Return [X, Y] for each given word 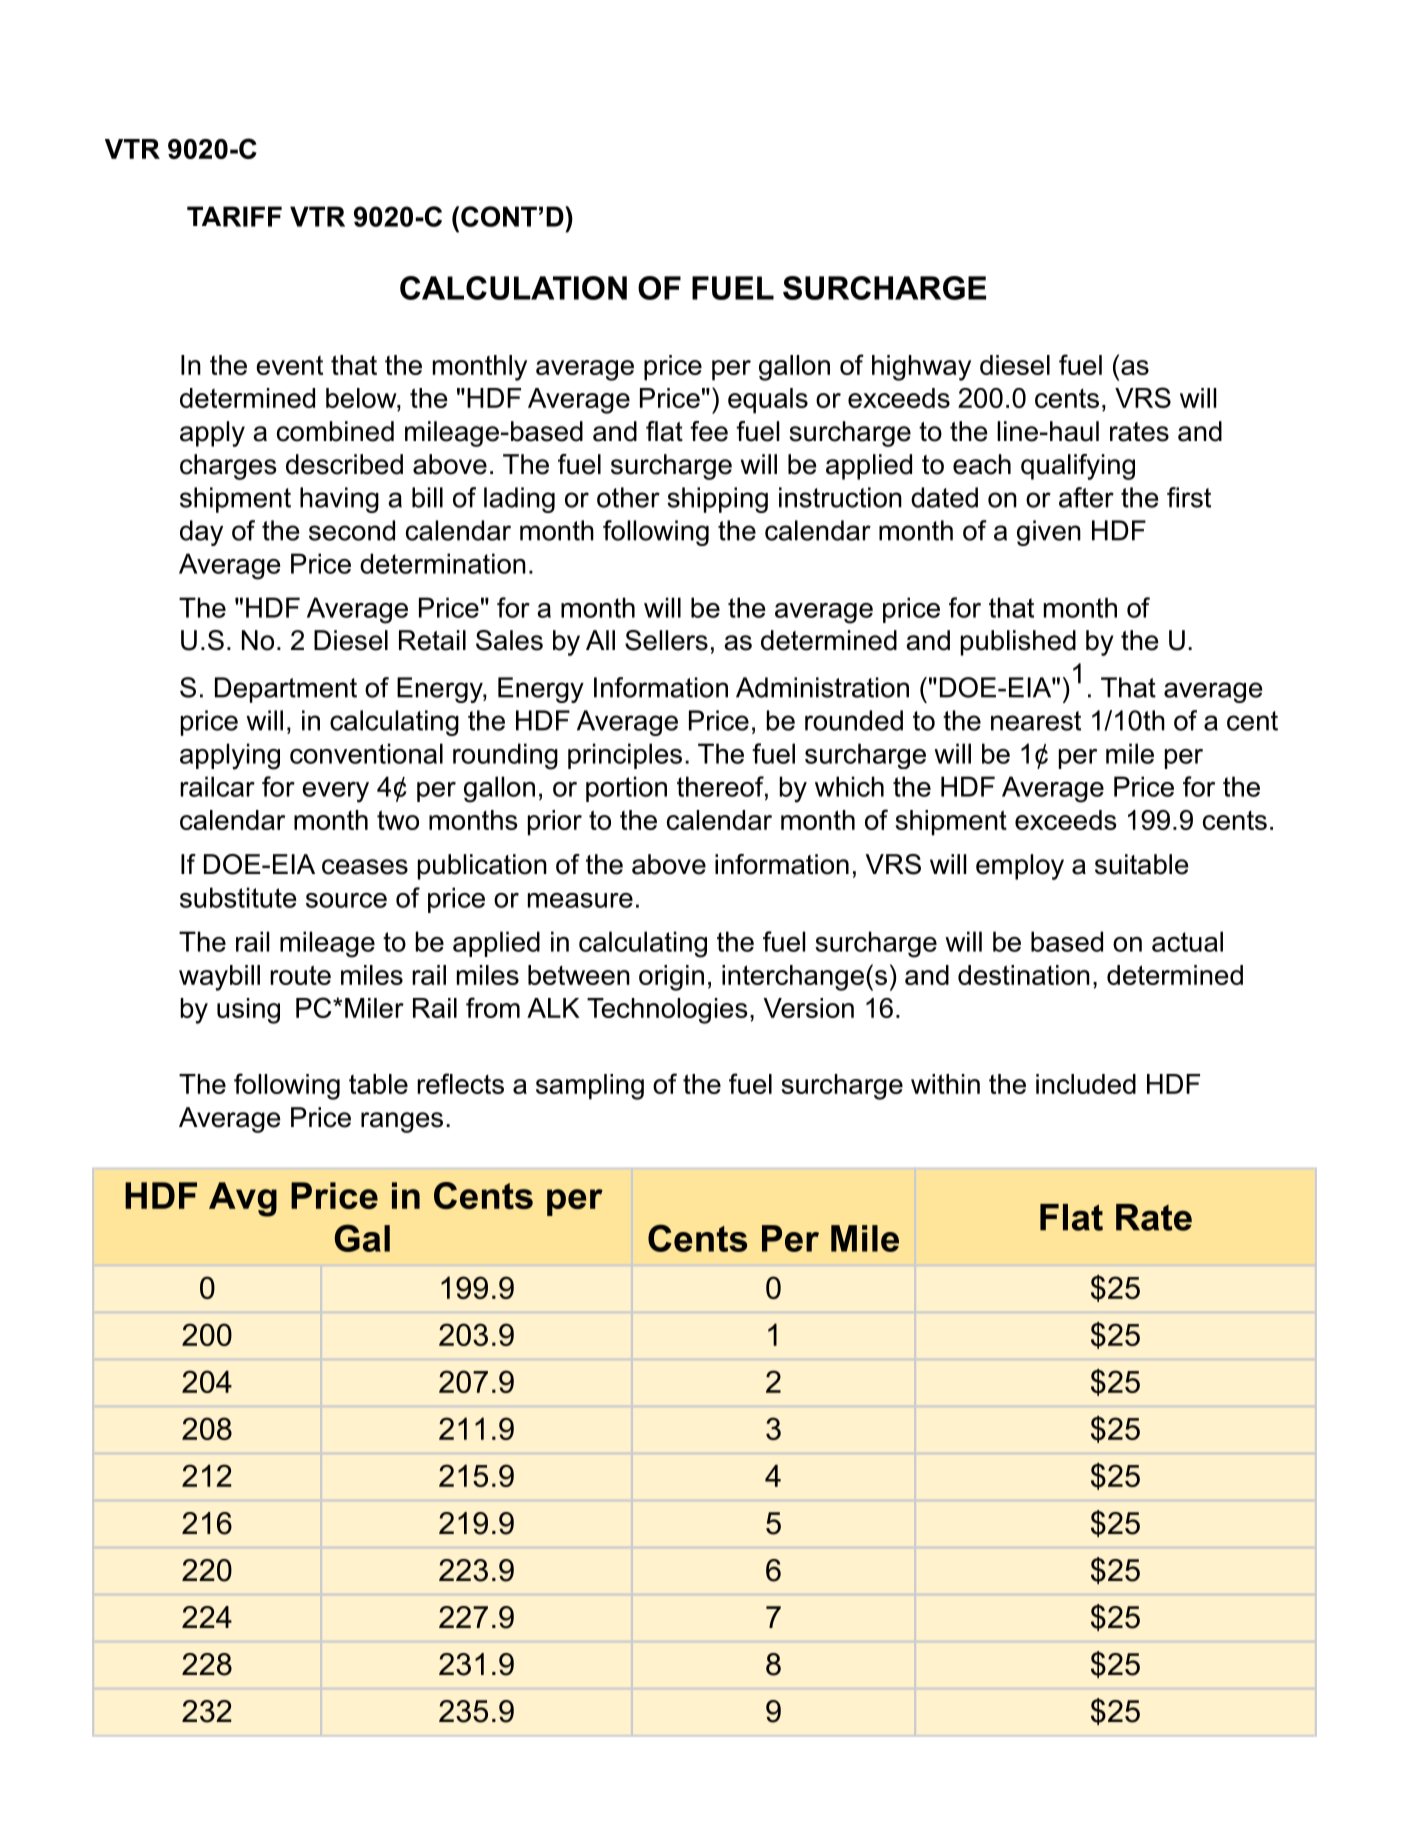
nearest [1036, 721]
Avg [243, 1199]
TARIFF [234, 216]
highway [921, 368]
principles [625, 756]
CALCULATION [513, 288]
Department [286, 690]
